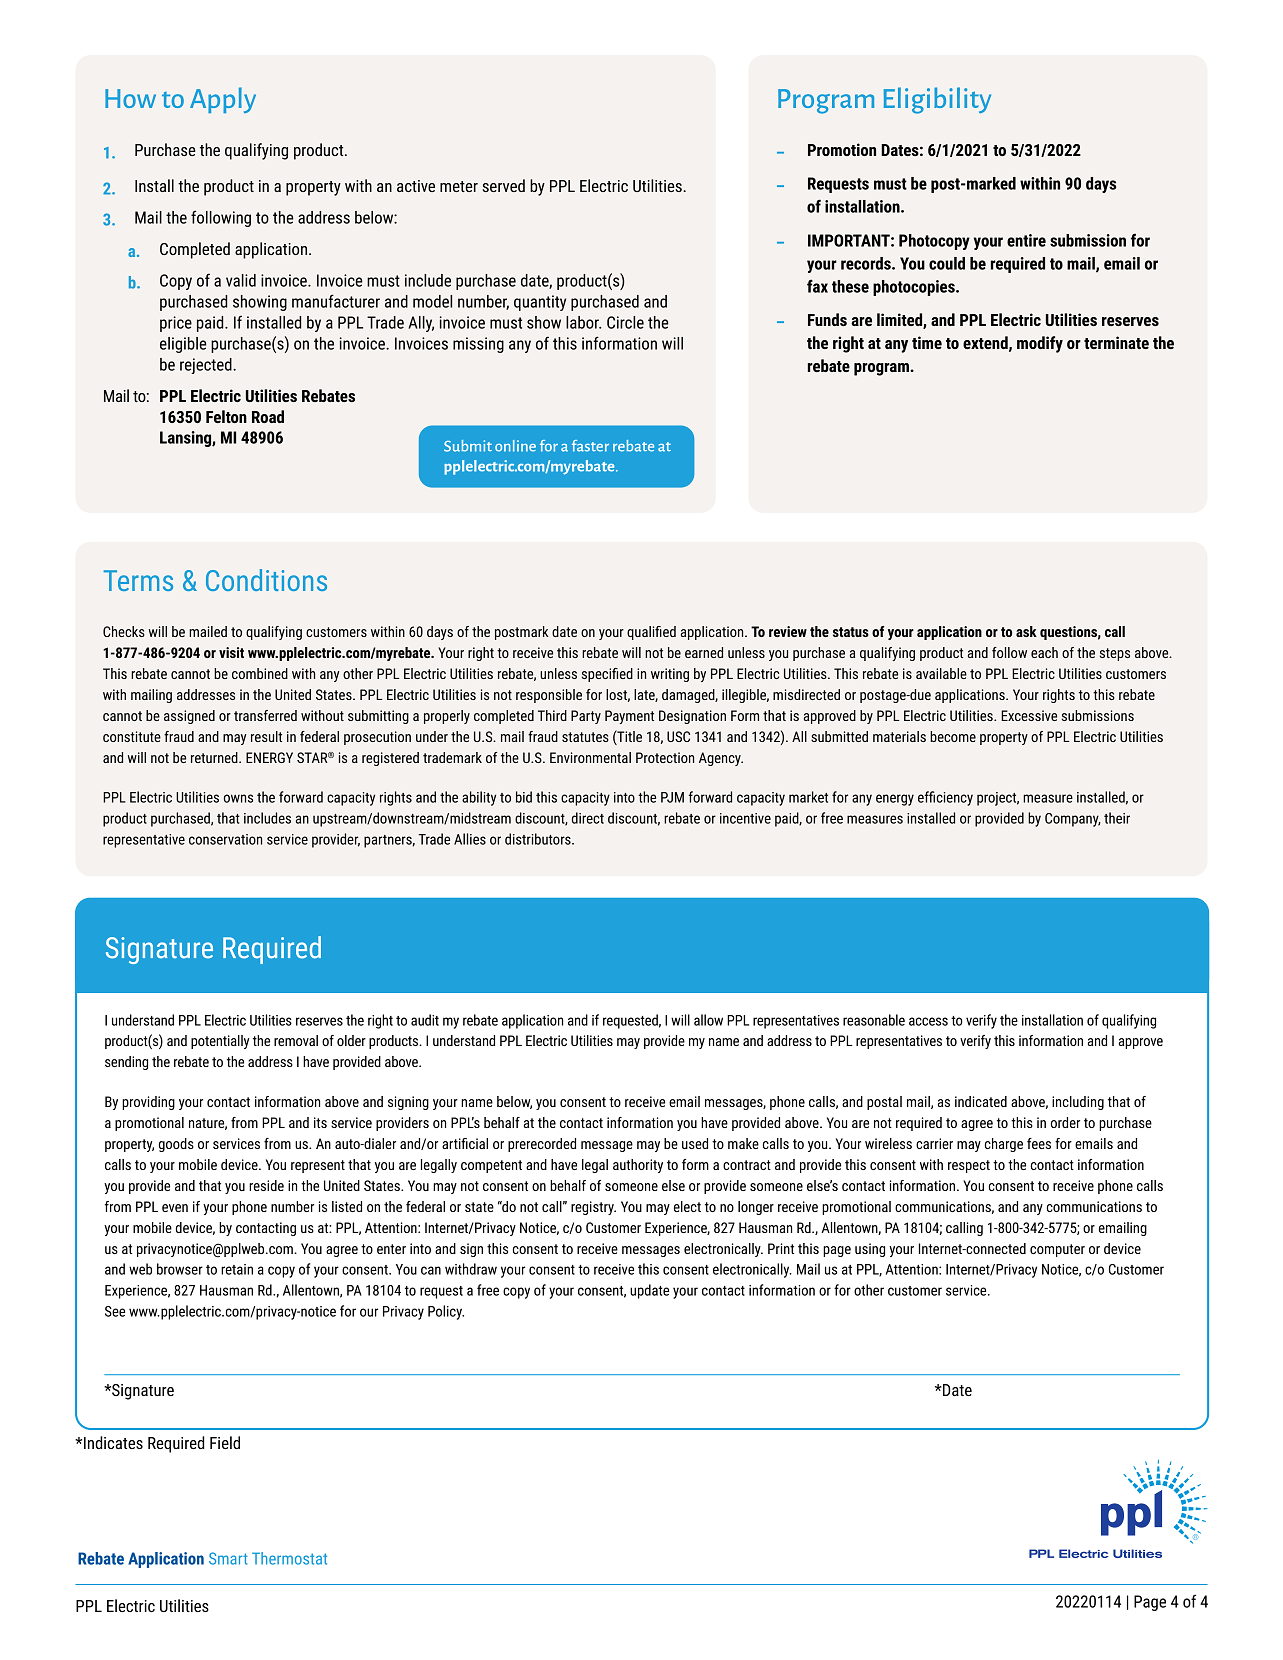  Describe the element at coordinates (1026, 631) in the document. I see `ask` at that location.
